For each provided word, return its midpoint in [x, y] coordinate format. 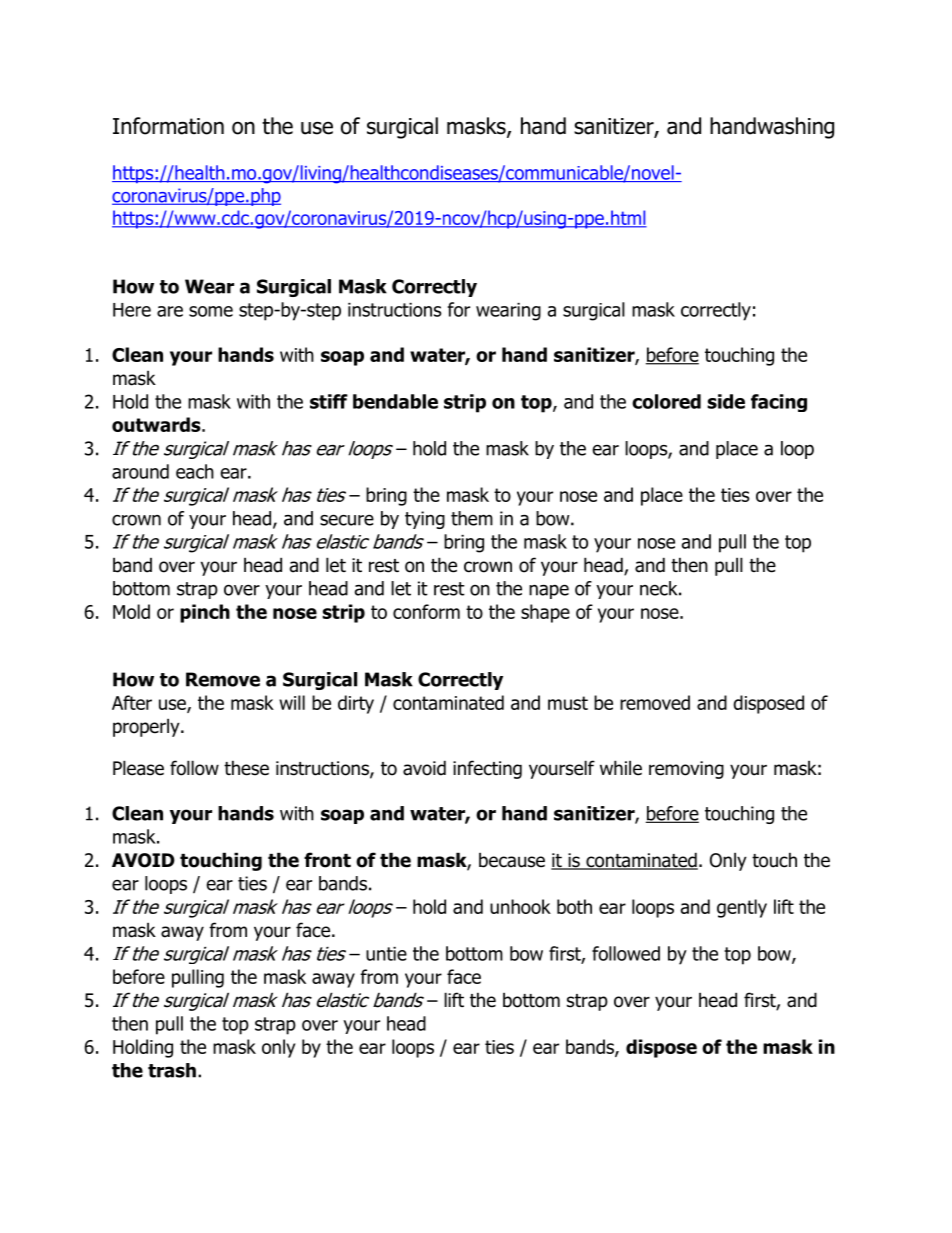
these [246, 768]
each [195, 471]
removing [686, 770]
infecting [487, 769]
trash [172, 1070]
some [211, 311]
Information [168, 126]
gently [742, 908]
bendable [395, 401]
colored [666, 401]
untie [386, 954]
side [726, 401]
